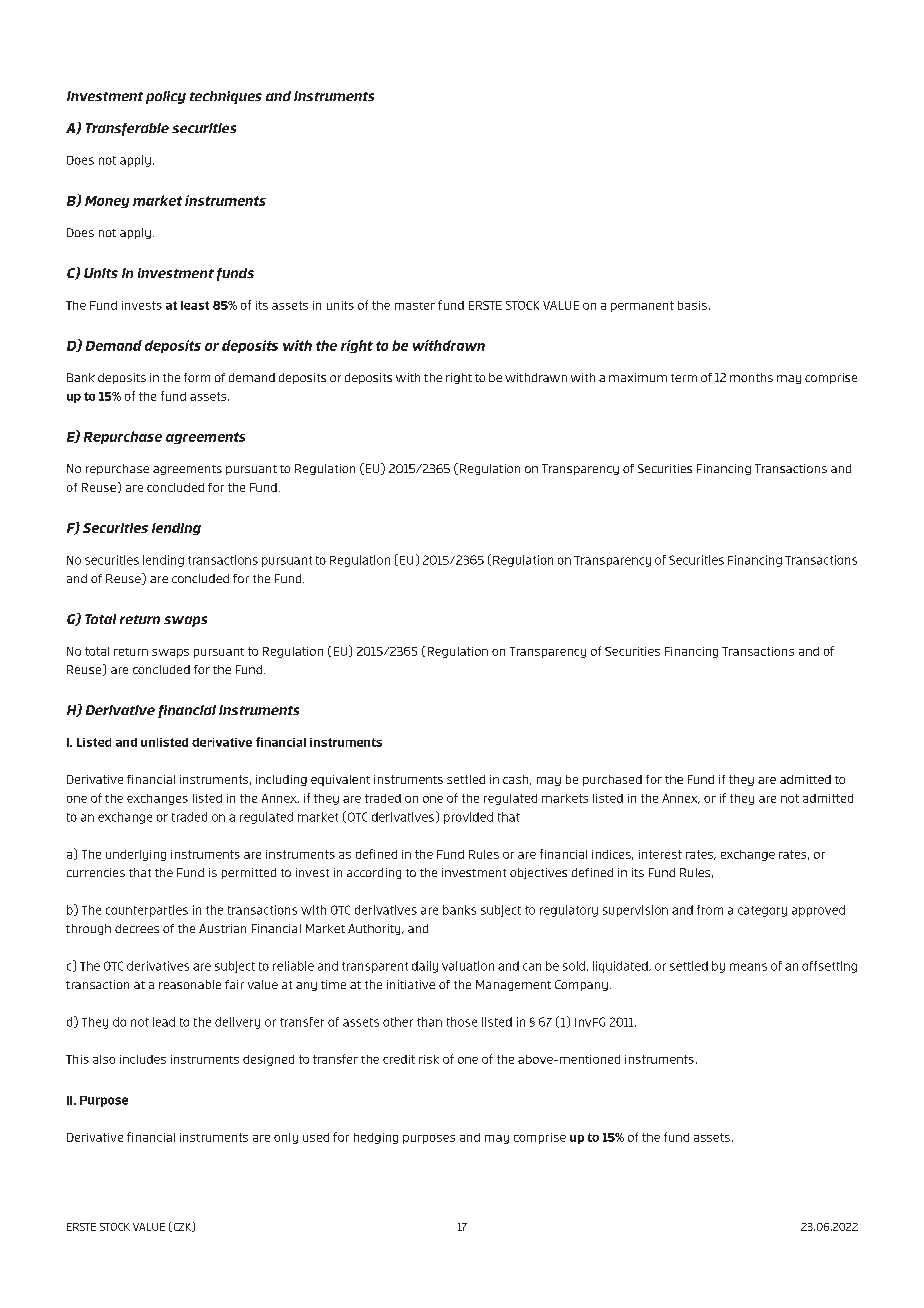 The height and width of the page is (1308, 924). What do you see at coordinates (182, 1227) in the page?
I see `CZK` at bounding box center [182, 1227].
